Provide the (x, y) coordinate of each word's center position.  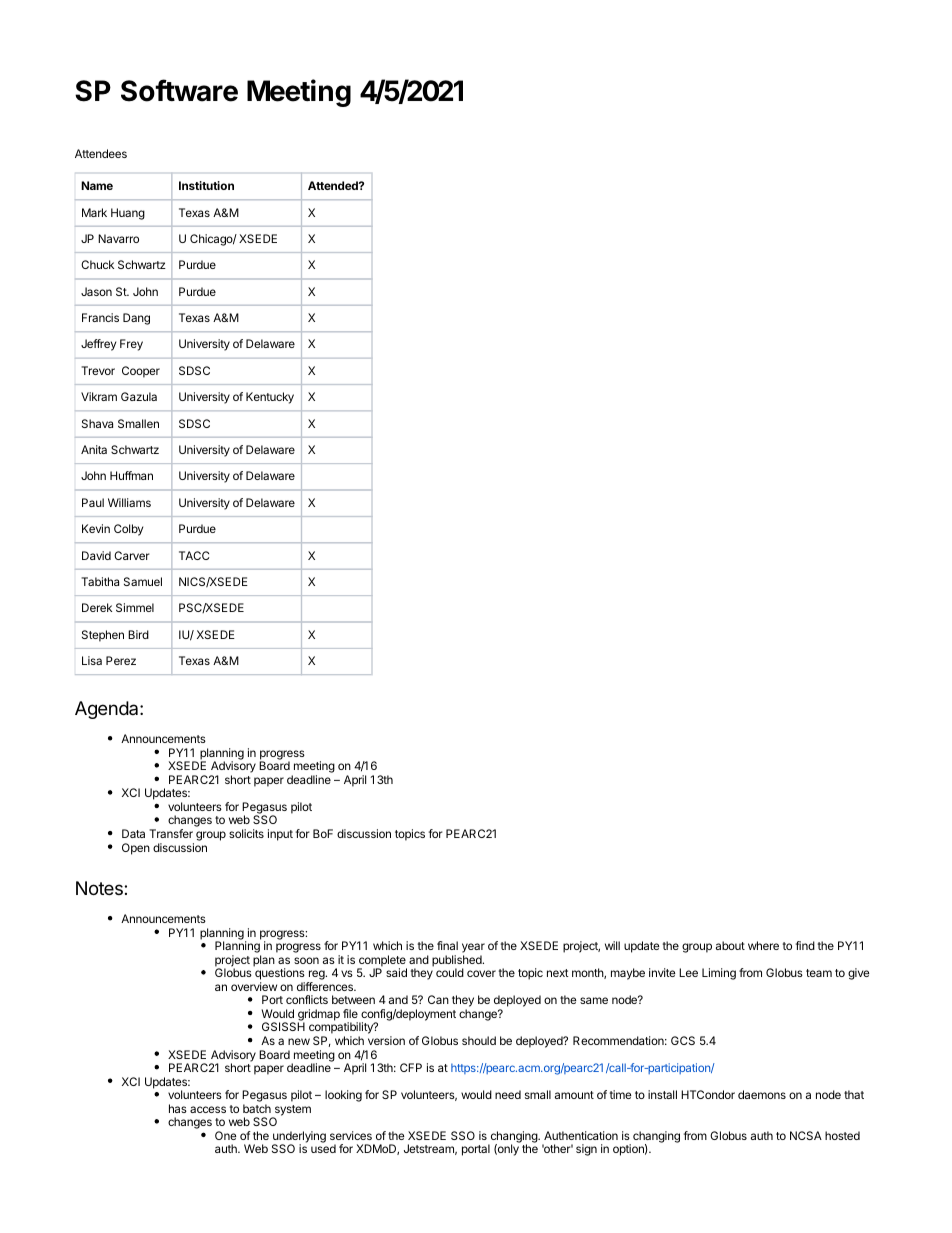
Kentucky (270, 398)
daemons (762, 1094)
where (763, 945)
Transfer (171, 833)
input (280, 835)
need (508, 1094)
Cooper (141, 372)
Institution (206, 185)
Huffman (131, 475)
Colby (128, 530)
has (178, 1108)
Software (179, 90)
